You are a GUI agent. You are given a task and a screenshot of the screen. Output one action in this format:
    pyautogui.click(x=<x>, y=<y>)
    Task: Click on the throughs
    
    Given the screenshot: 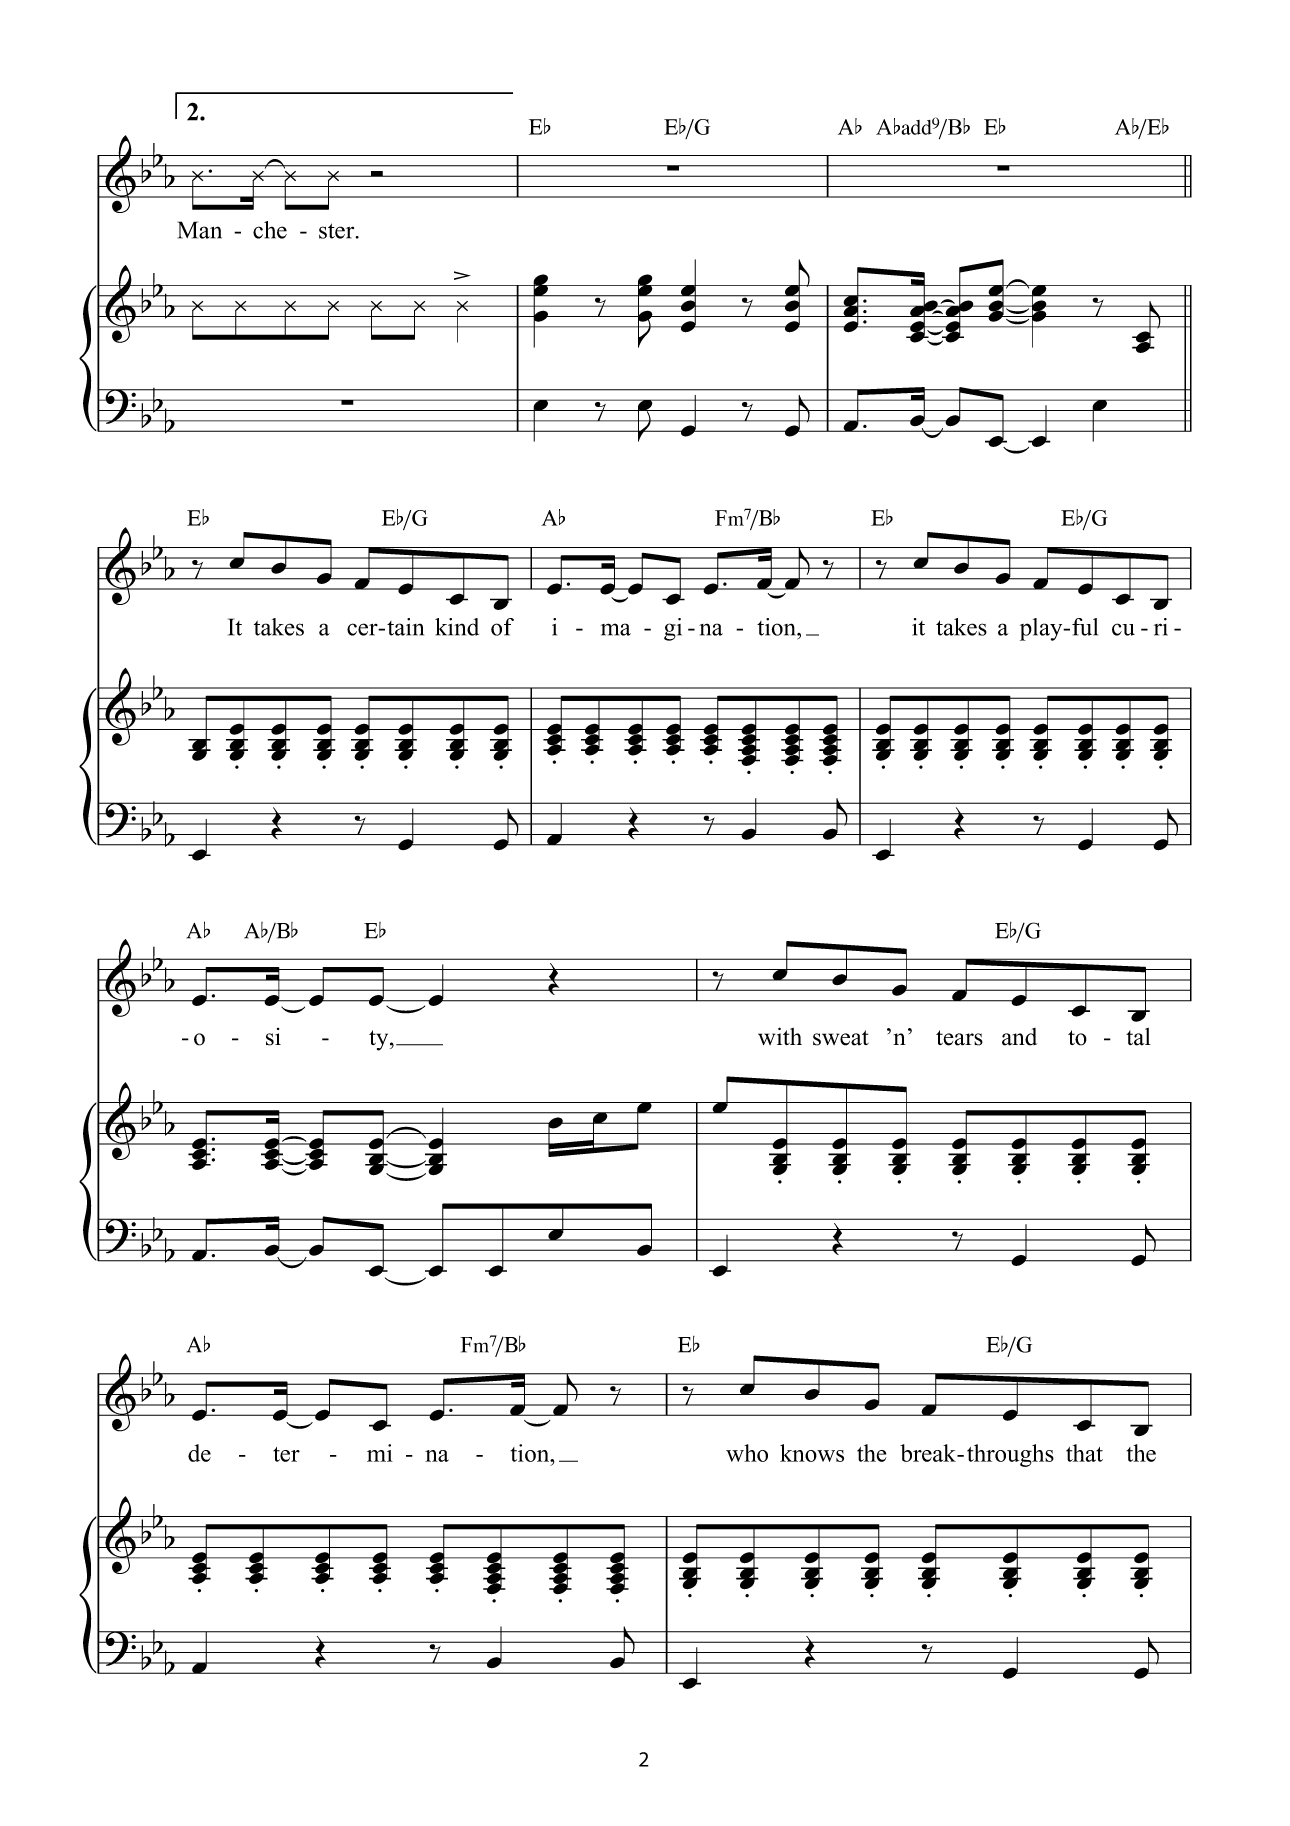 What is the action you would take?
    pyautogui.click(x=1010, y=1455)
